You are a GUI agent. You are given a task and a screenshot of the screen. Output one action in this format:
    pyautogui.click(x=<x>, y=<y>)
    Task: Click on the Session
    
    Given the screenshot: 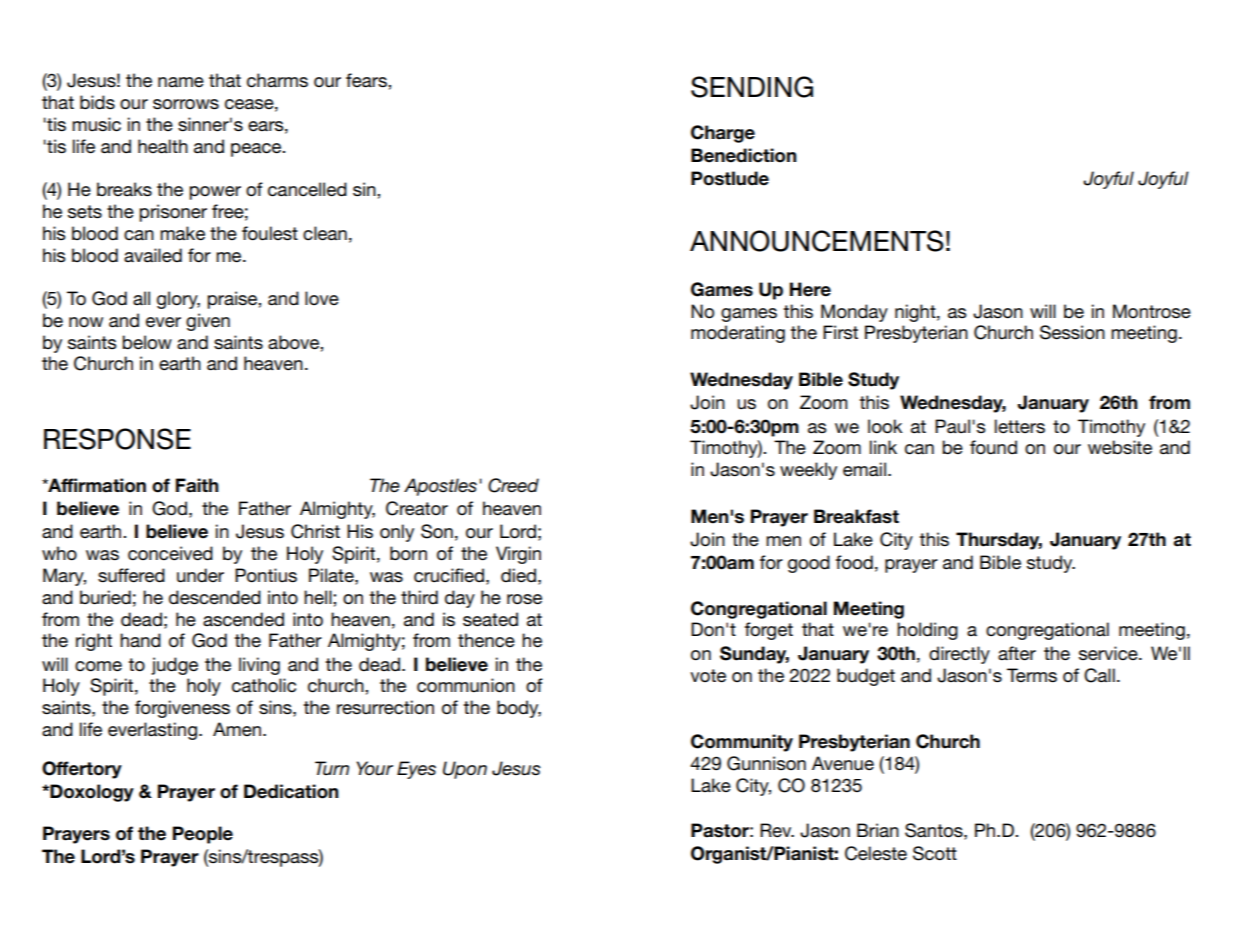 What is the action you would take?
    pyautogui.click(x=1072, y=332)
